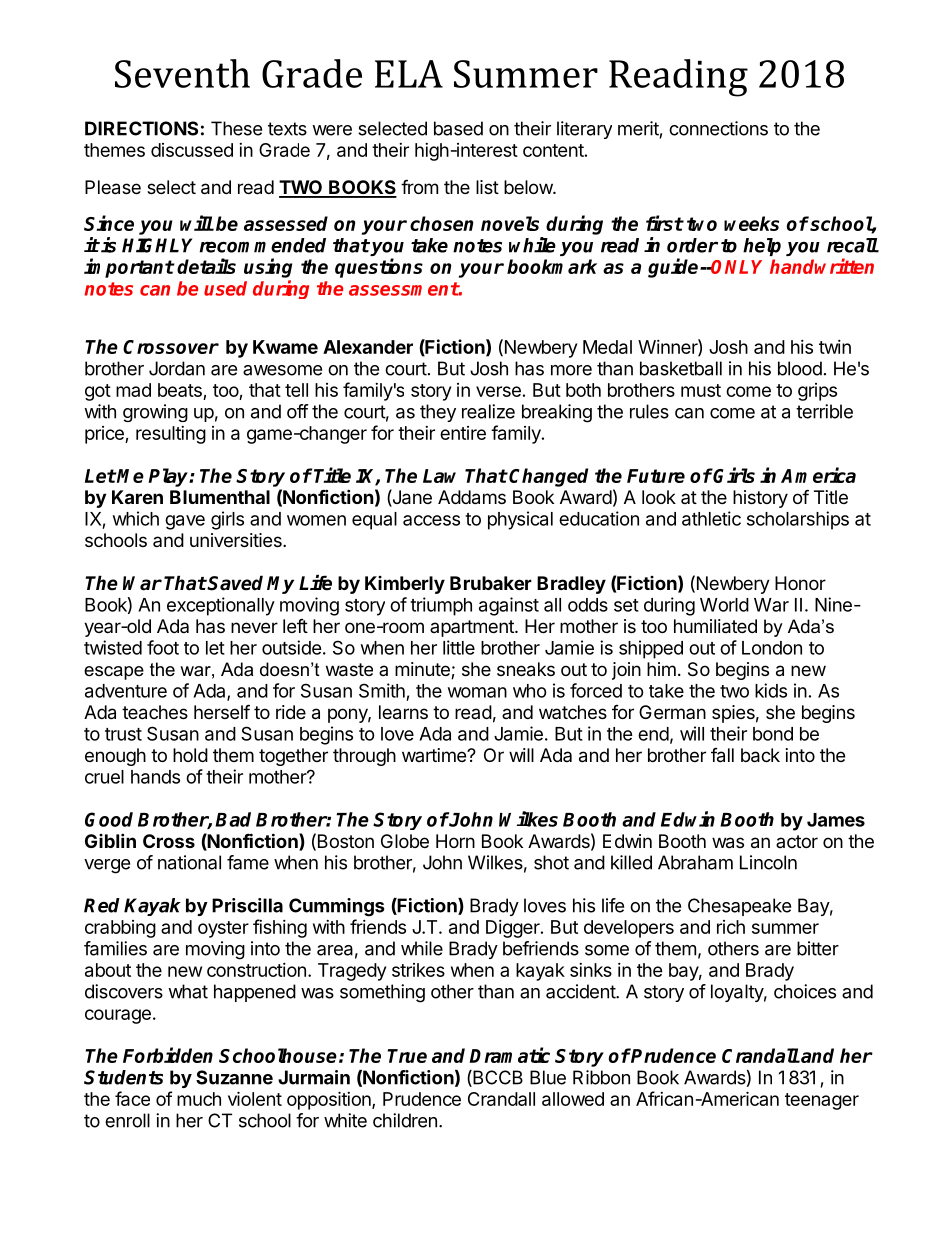 Image resolution: width=952 pixels, height=1233 pixels. I want to click on connections, so click(718, 128).
